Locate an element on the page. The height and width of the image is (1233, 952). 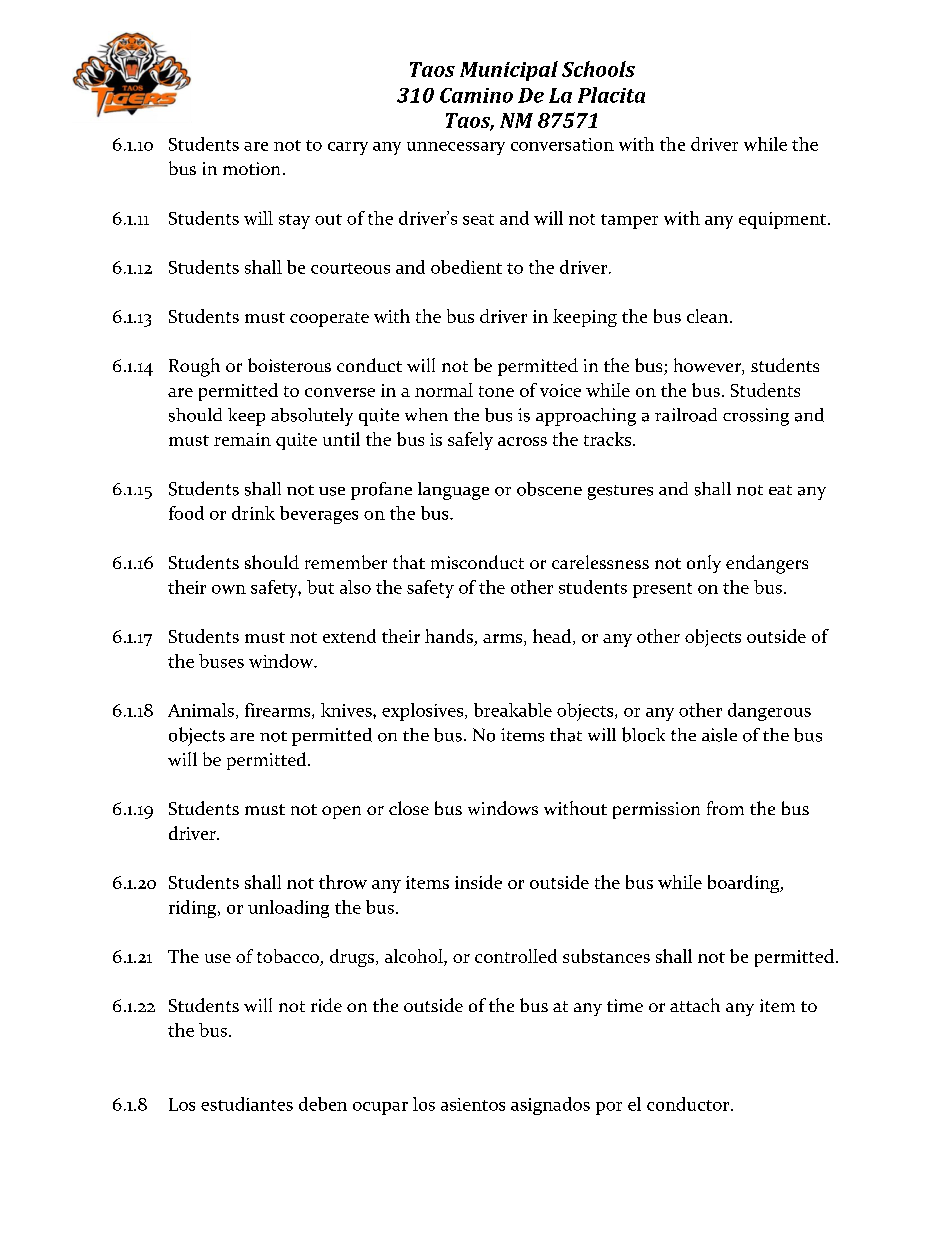
only is located at coordinates (704, 564).
